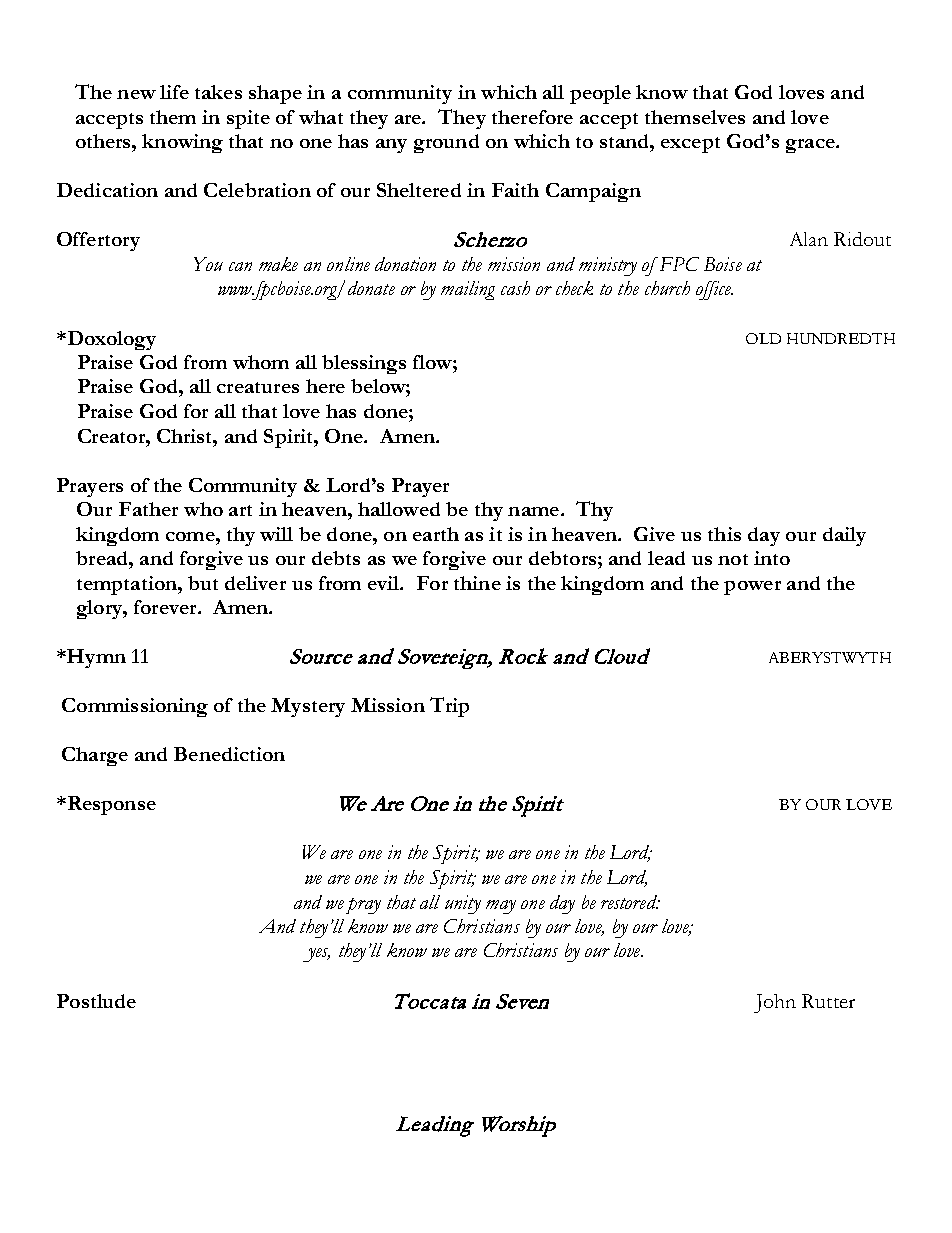  I want to click on mailing, so click(468, 290).
